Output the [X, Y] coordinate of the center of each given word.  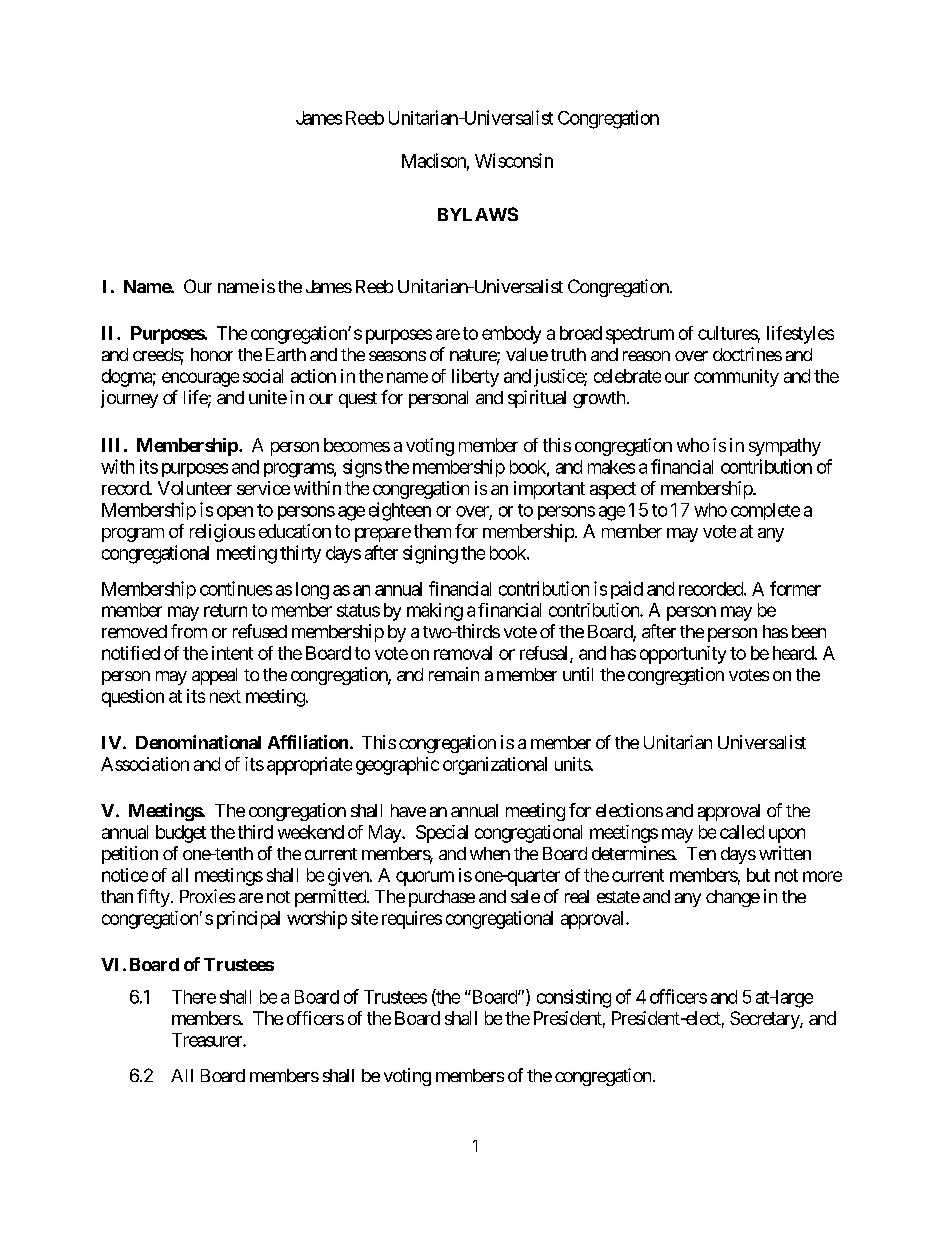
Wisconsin [514, 160]
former [795, 588]
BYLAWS [478, 214]
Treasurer [208, 1040]
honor [212, 354]
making [435, 612]
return [225, 610]
